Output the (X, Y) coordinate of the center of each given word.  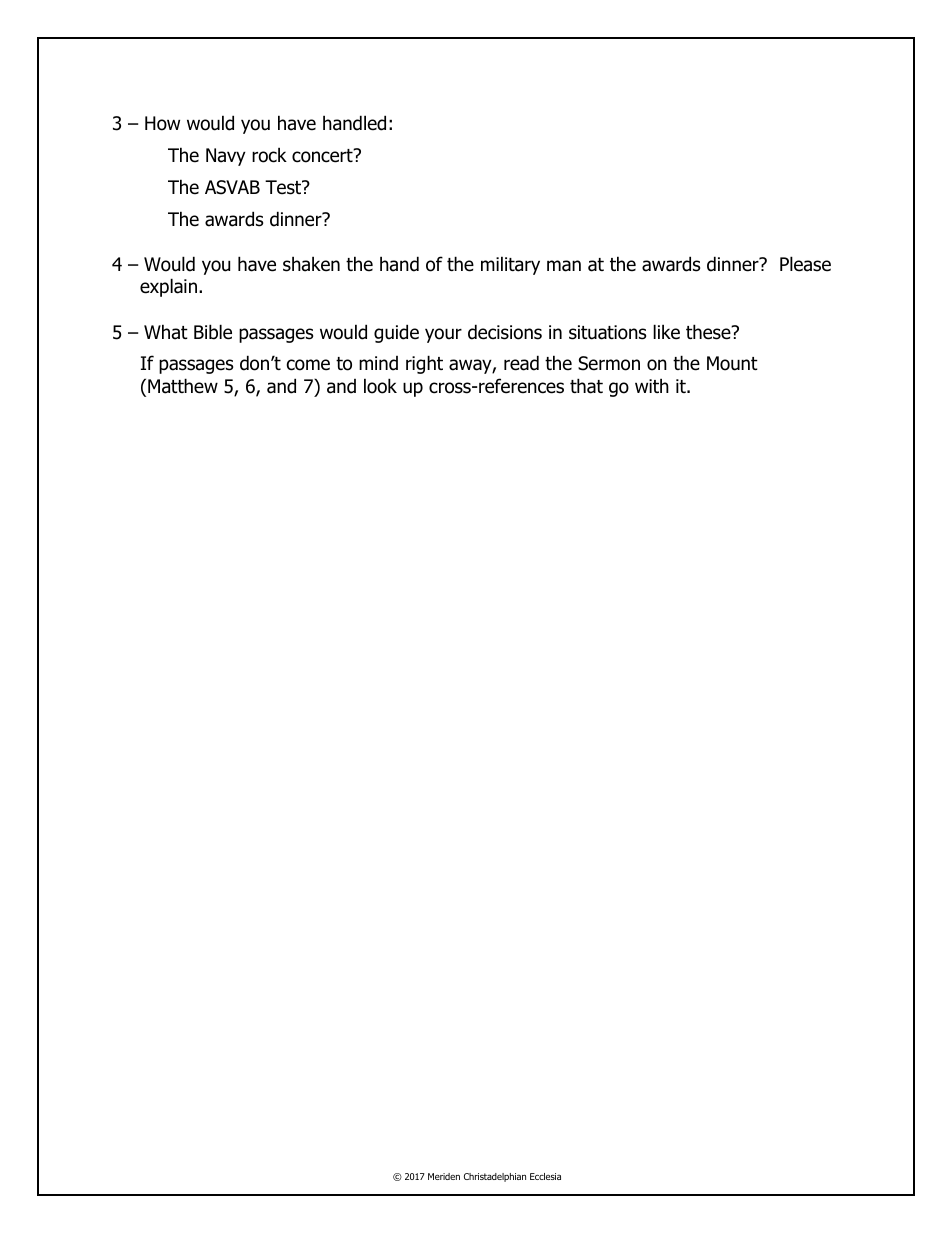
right (424, 364)
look (380, 386)
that (586, 386)
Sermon (609, 363)
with (652, 385)
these (709, 332)
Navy (226, 157)
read (521, 363)
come (308, 365)
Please (805, 264)
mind (378, 363)
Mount (732, 363)
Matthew (183, 386)
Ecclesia (545, 1176)
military (510, 265)
